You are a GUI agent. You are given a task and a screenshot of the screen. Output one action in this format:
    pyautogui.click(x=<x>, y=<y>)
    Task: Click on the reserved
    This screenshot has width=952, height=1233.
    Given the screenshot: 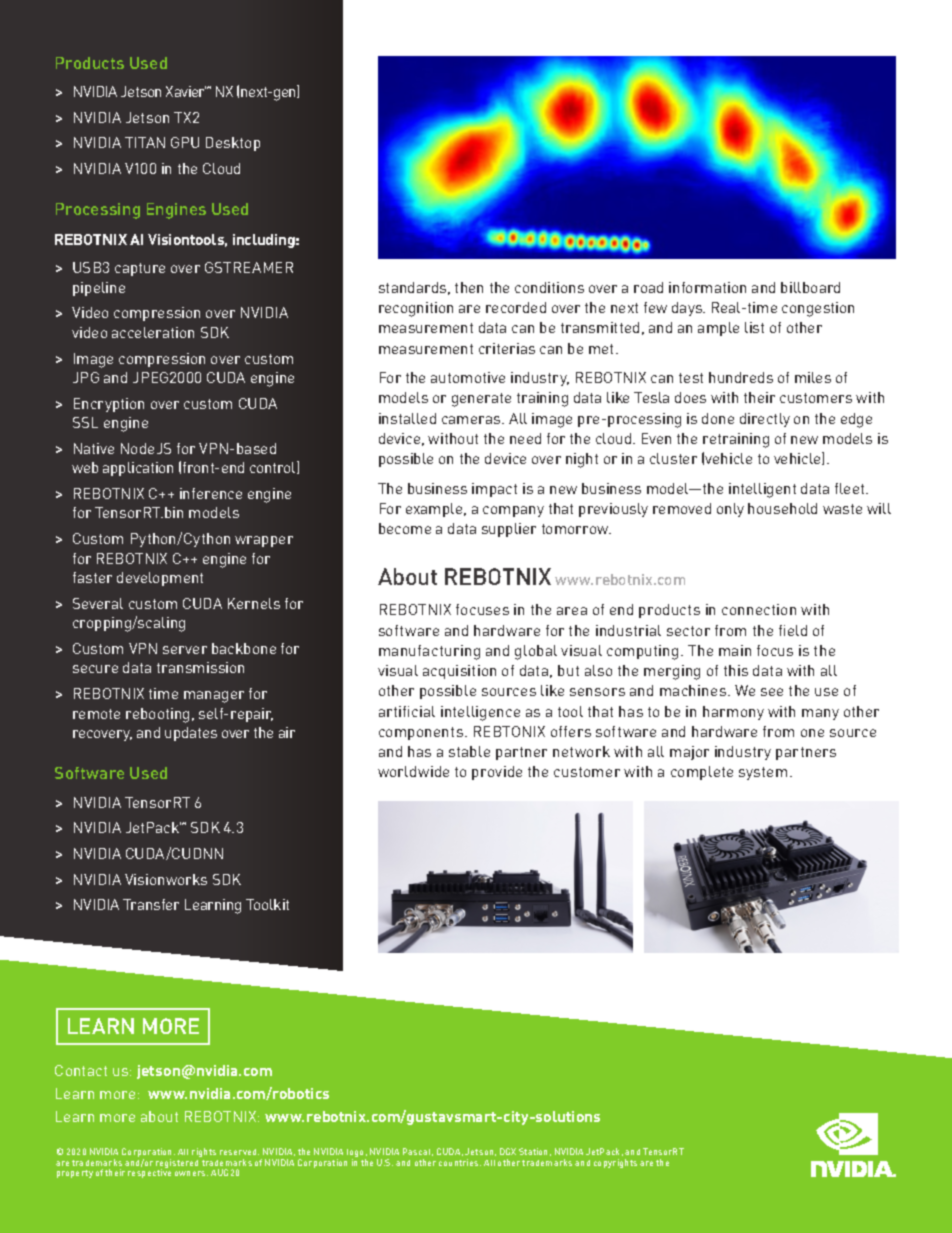 What is the action you would take?
    pyautogui.click(x=239, y=1152)
